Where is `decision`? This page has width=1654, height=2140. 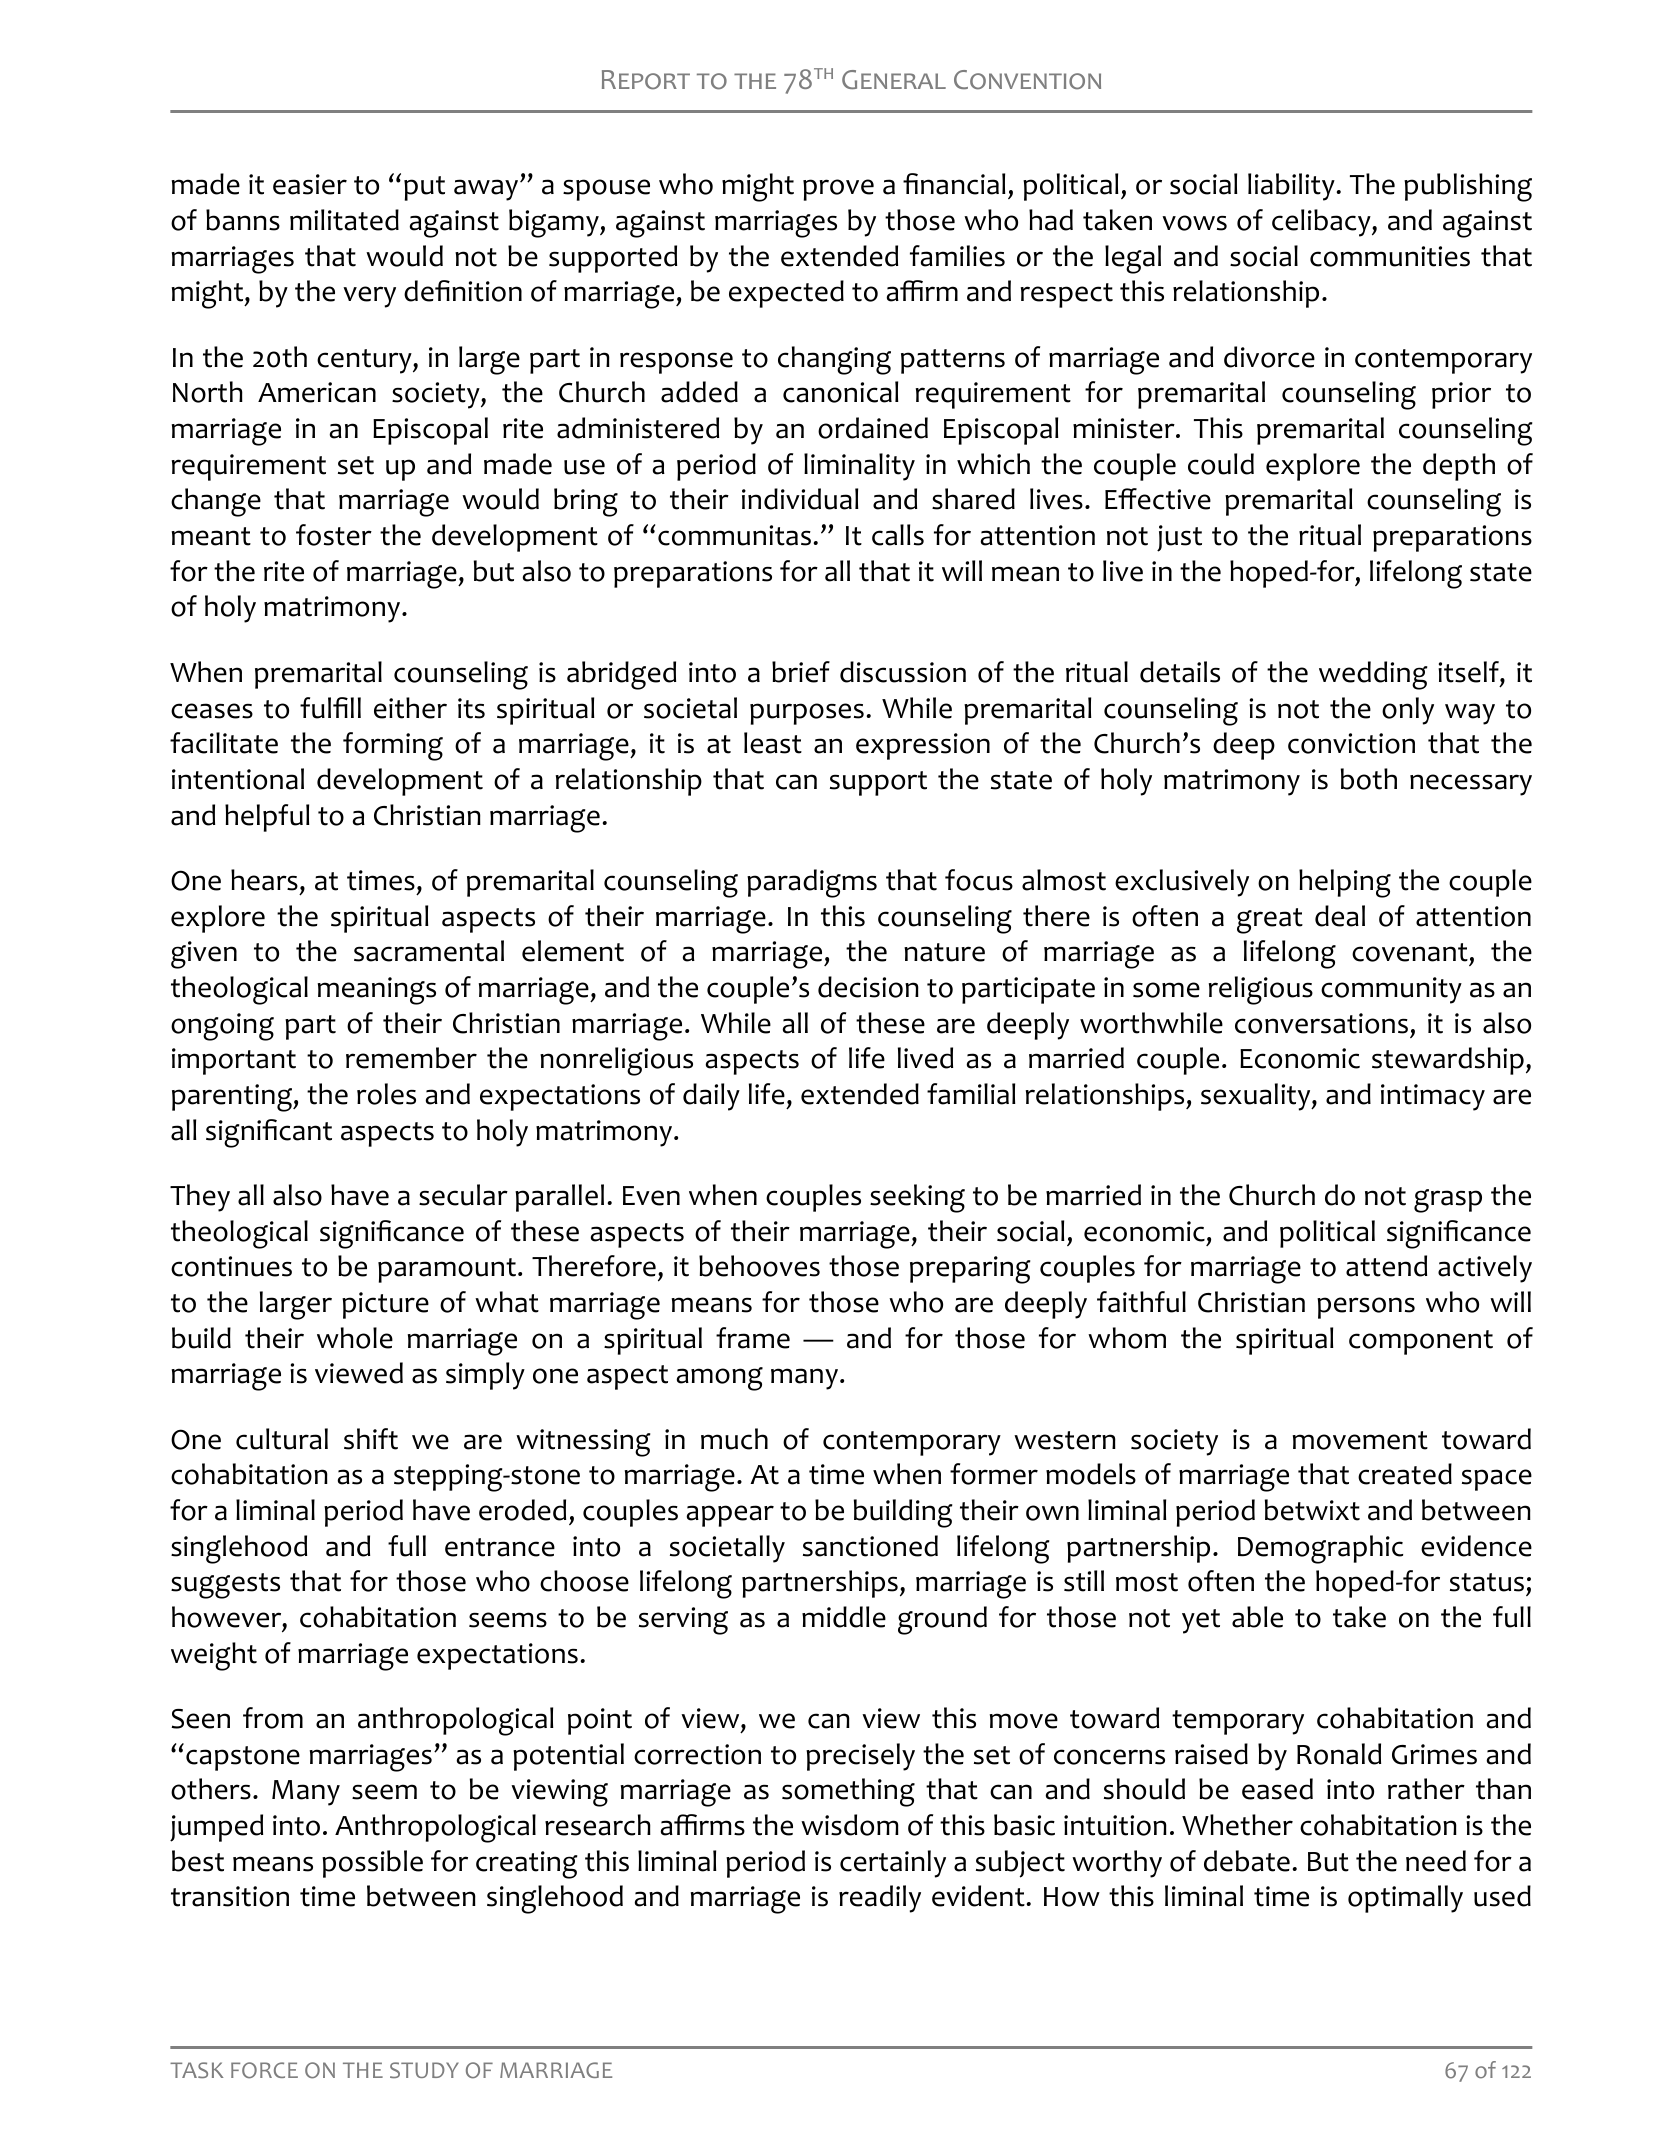 decision is located at coordinates (868, 987).
